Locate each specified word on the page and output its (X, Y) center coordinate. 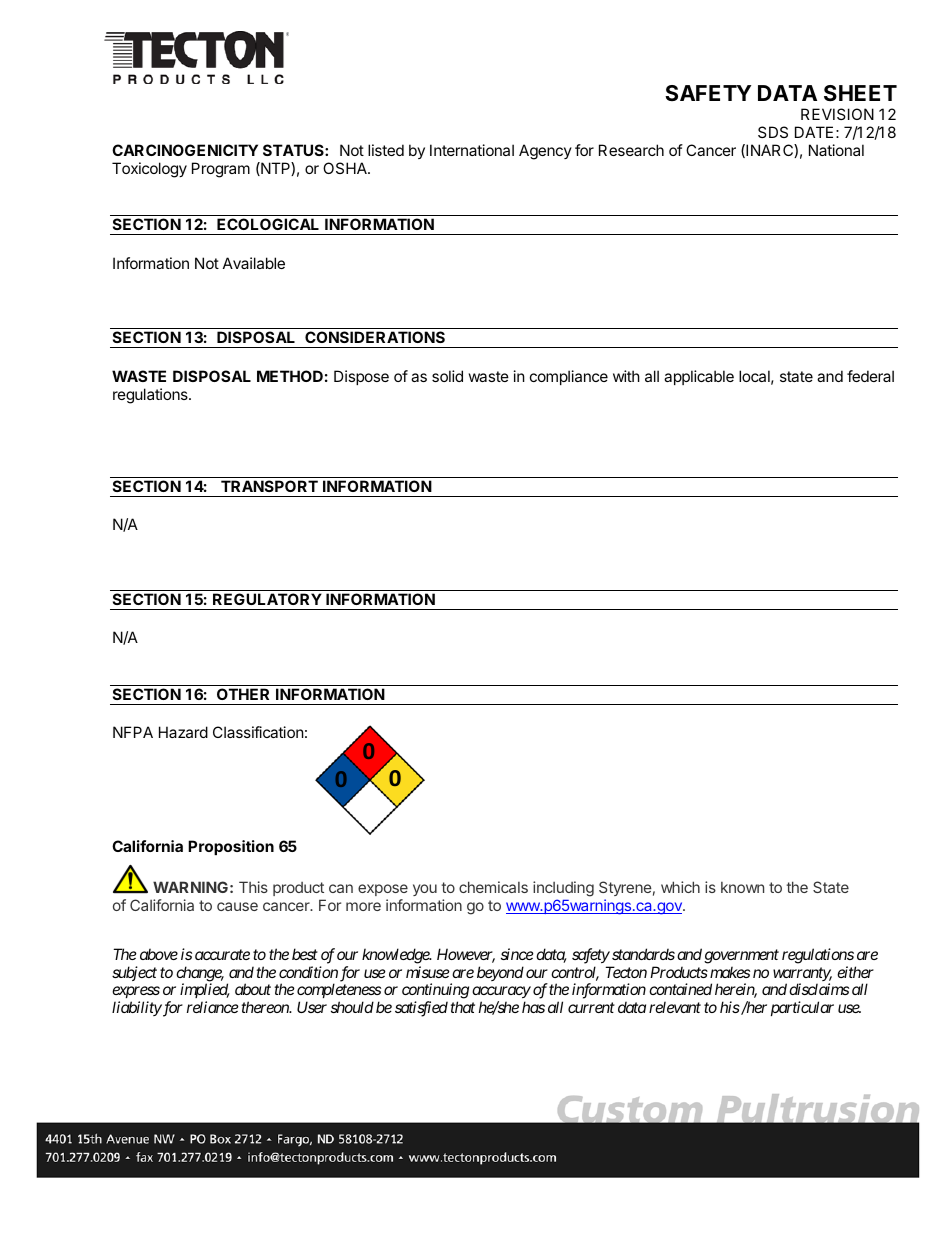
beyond (500, 973)
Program (221, 170)
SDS (773, 132)
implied (205, 992)
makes (730, 972)
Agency (545, 152)
